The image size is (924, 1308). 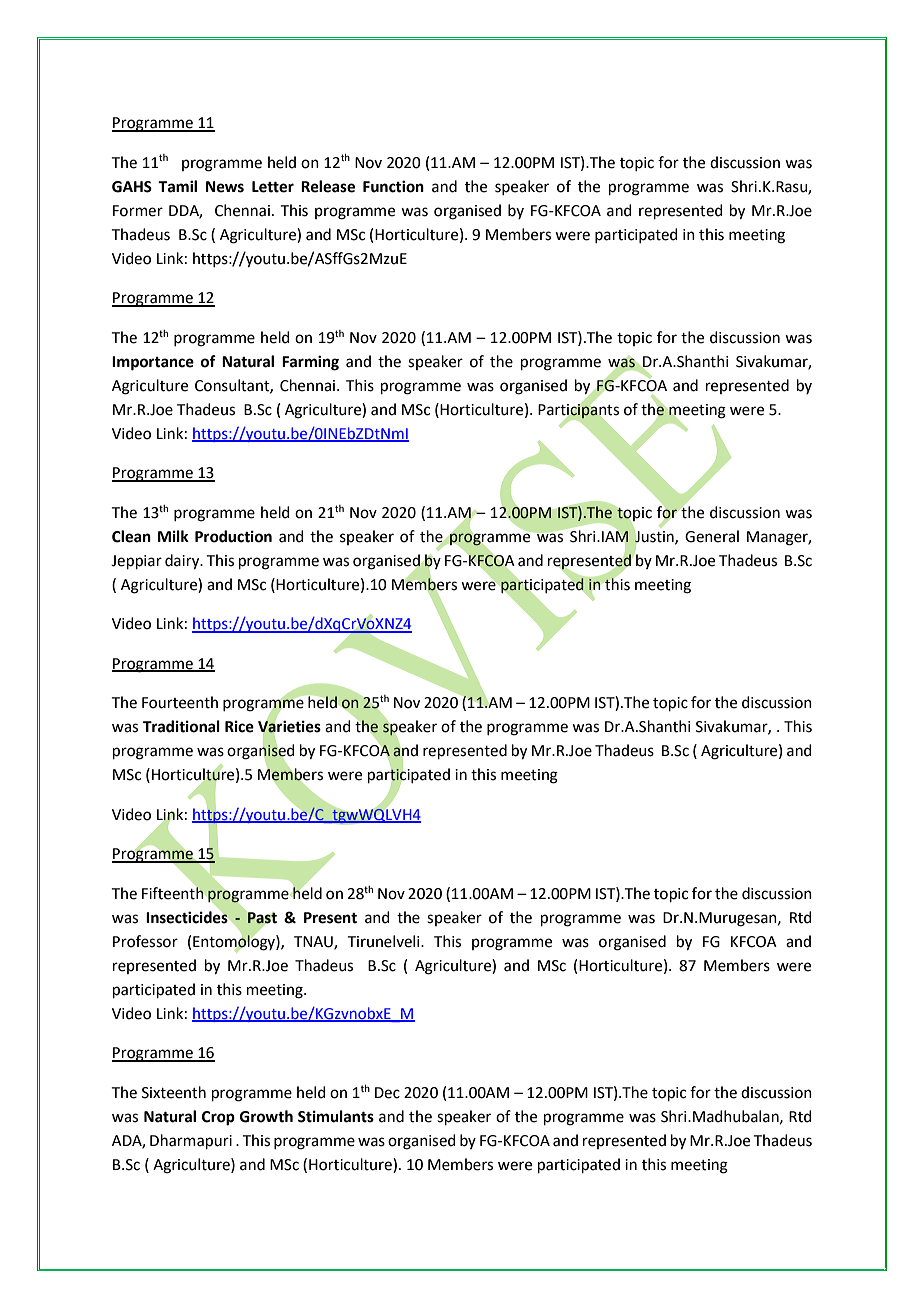 I want to click on Release, so click(x=328, y=186).
